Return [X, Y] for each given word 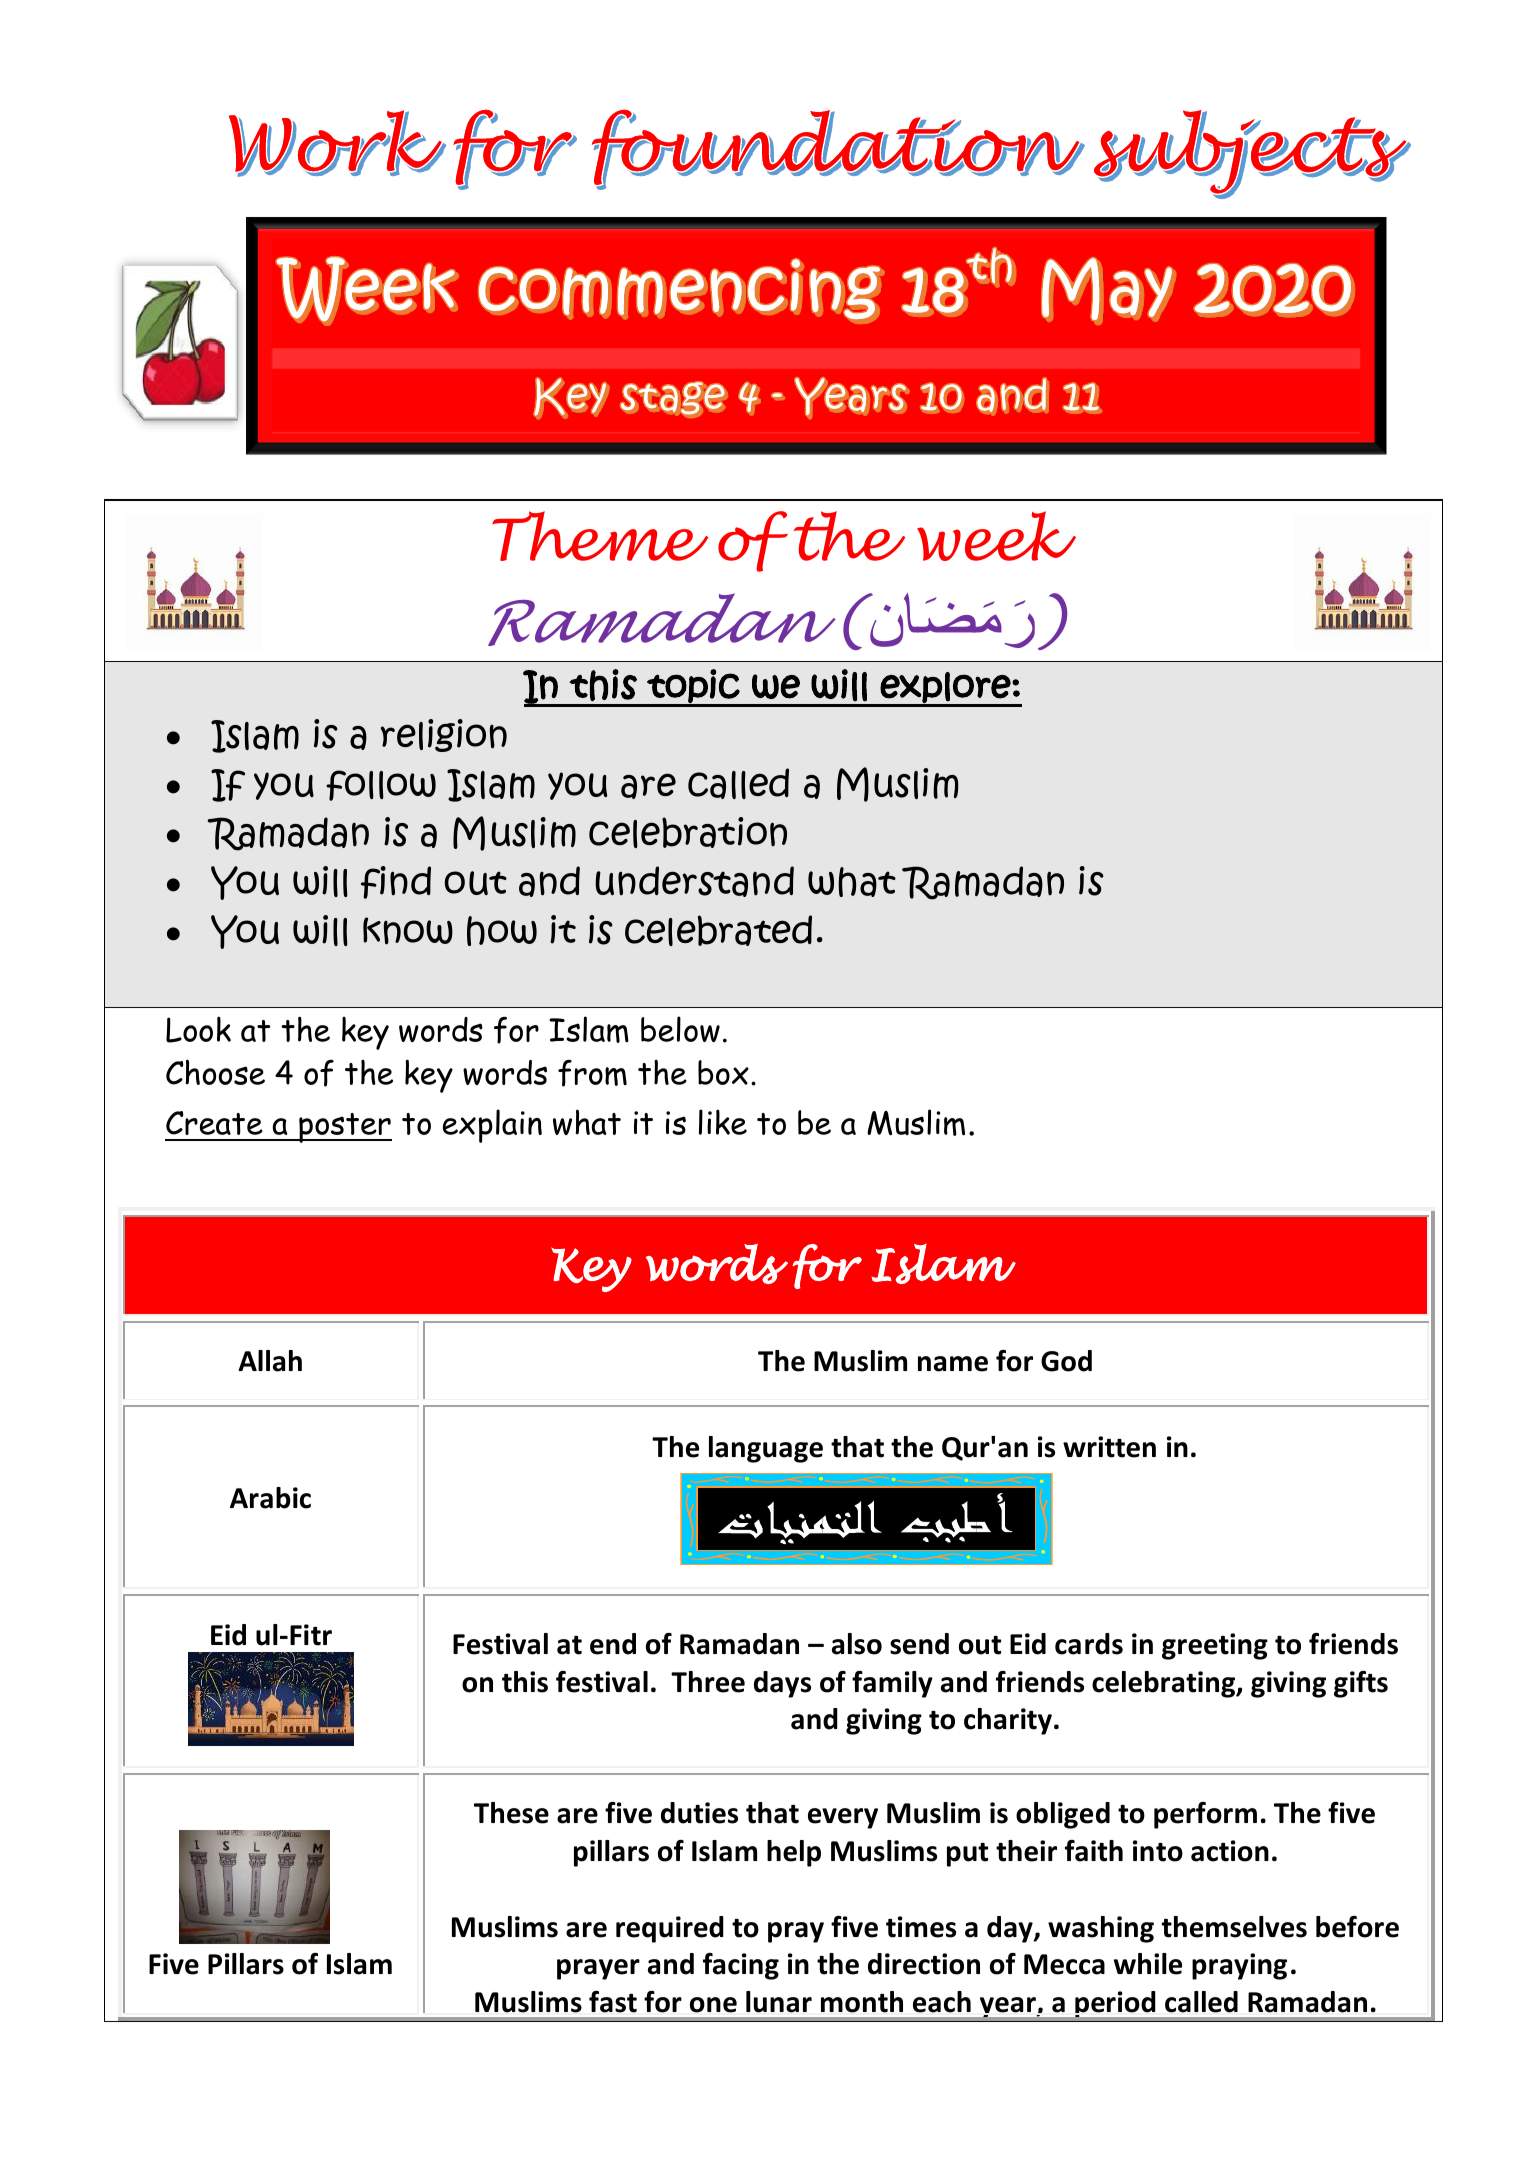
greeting [1215, 1646]
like [723, 1122]
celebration [688, 832]
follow [381, 785]
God [1066, 1361]
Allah [270, 1361]
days [782, 1684]
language [766, 1449]
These [511, 1813]
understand [694, 881]
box [723, 1072]
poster [344, 1128]
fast [613, 2002]
